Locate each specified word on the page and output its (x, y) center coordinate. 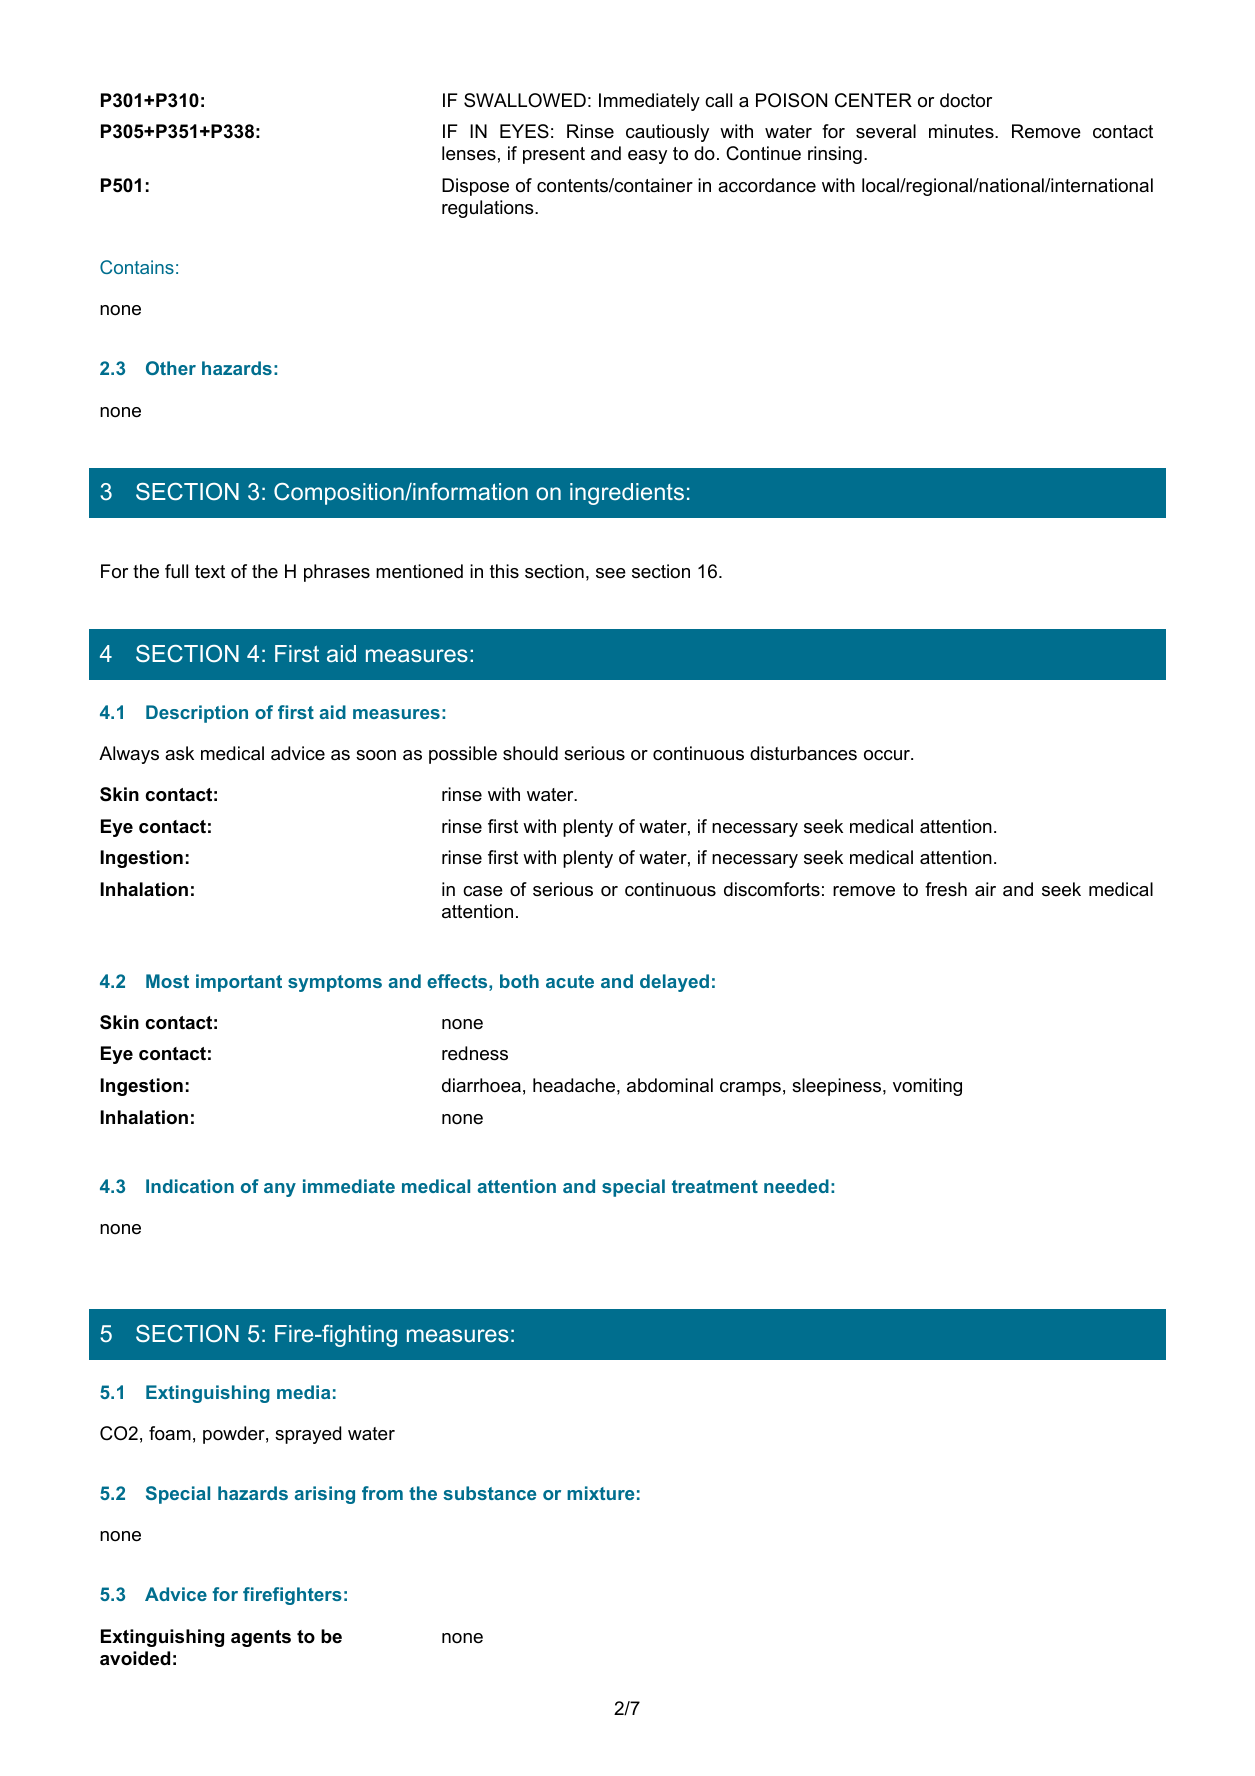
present (554, 155)
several (886, 131)
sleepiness (838, 1087)
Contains (137, 267)
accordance (767, 185)
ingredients (627, 494)
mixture (600, 1493)
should (530, 753)
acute (570, 981)
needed (796, 1186)
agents (261, 1638)
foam (170, 1433)
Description (197, 714)
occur (888, 755)
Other (171, 368)
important (239, 983)
